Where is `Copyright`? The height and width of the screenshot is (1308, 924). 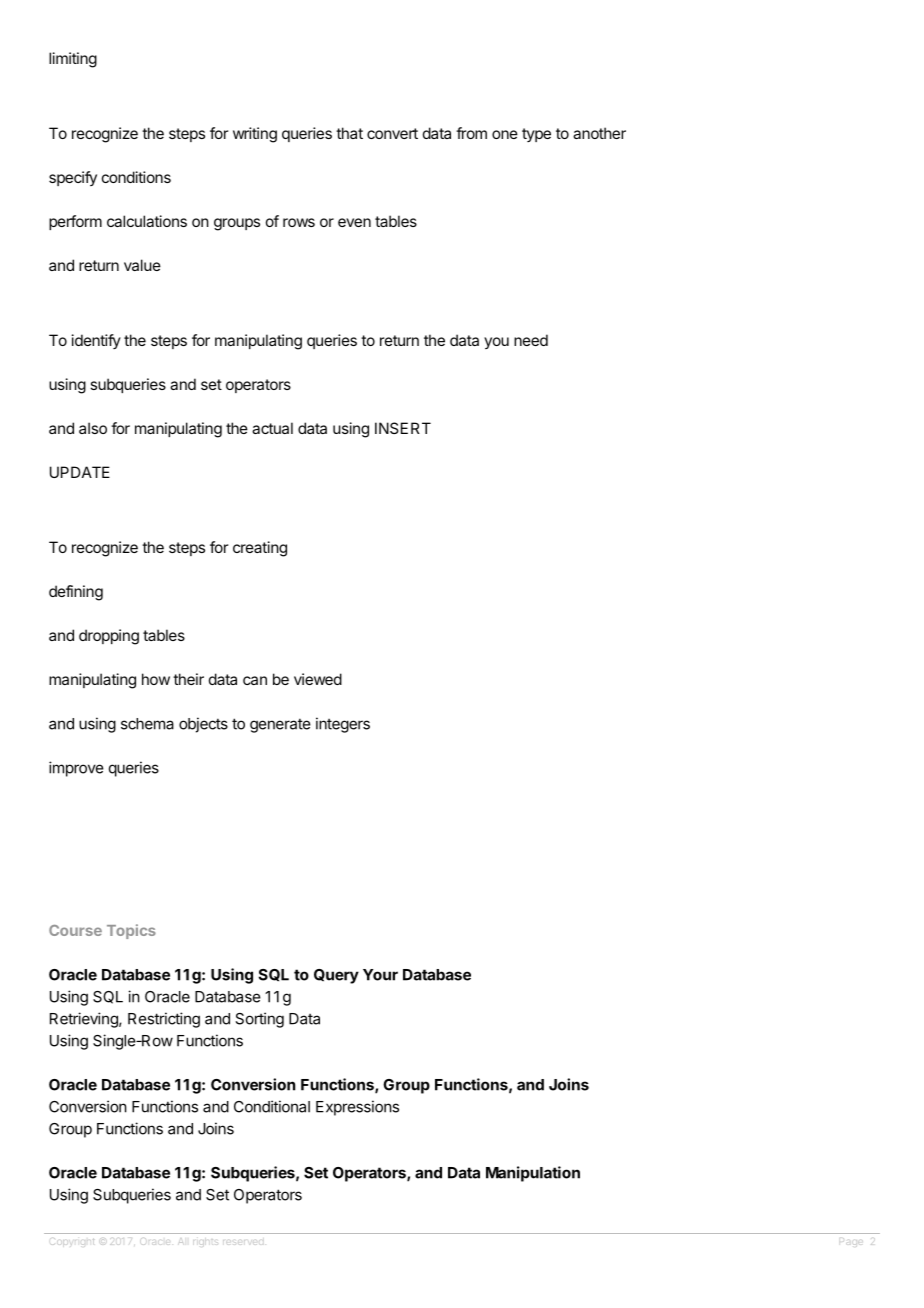 Copyright is located at coordinates (72, 1242).
